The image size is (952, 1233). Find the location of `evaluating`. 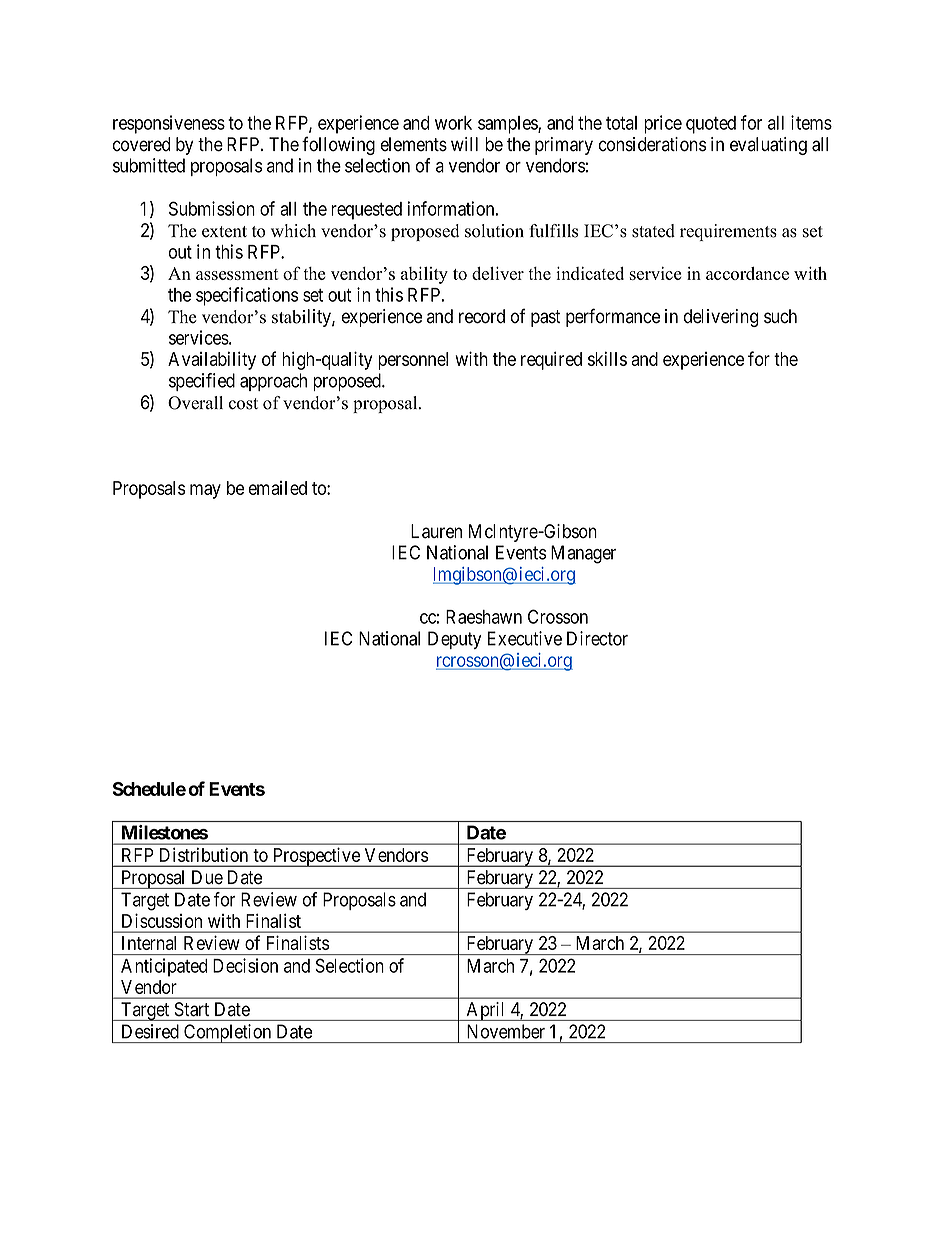

evaluating is located at coordinates (768, 146).
